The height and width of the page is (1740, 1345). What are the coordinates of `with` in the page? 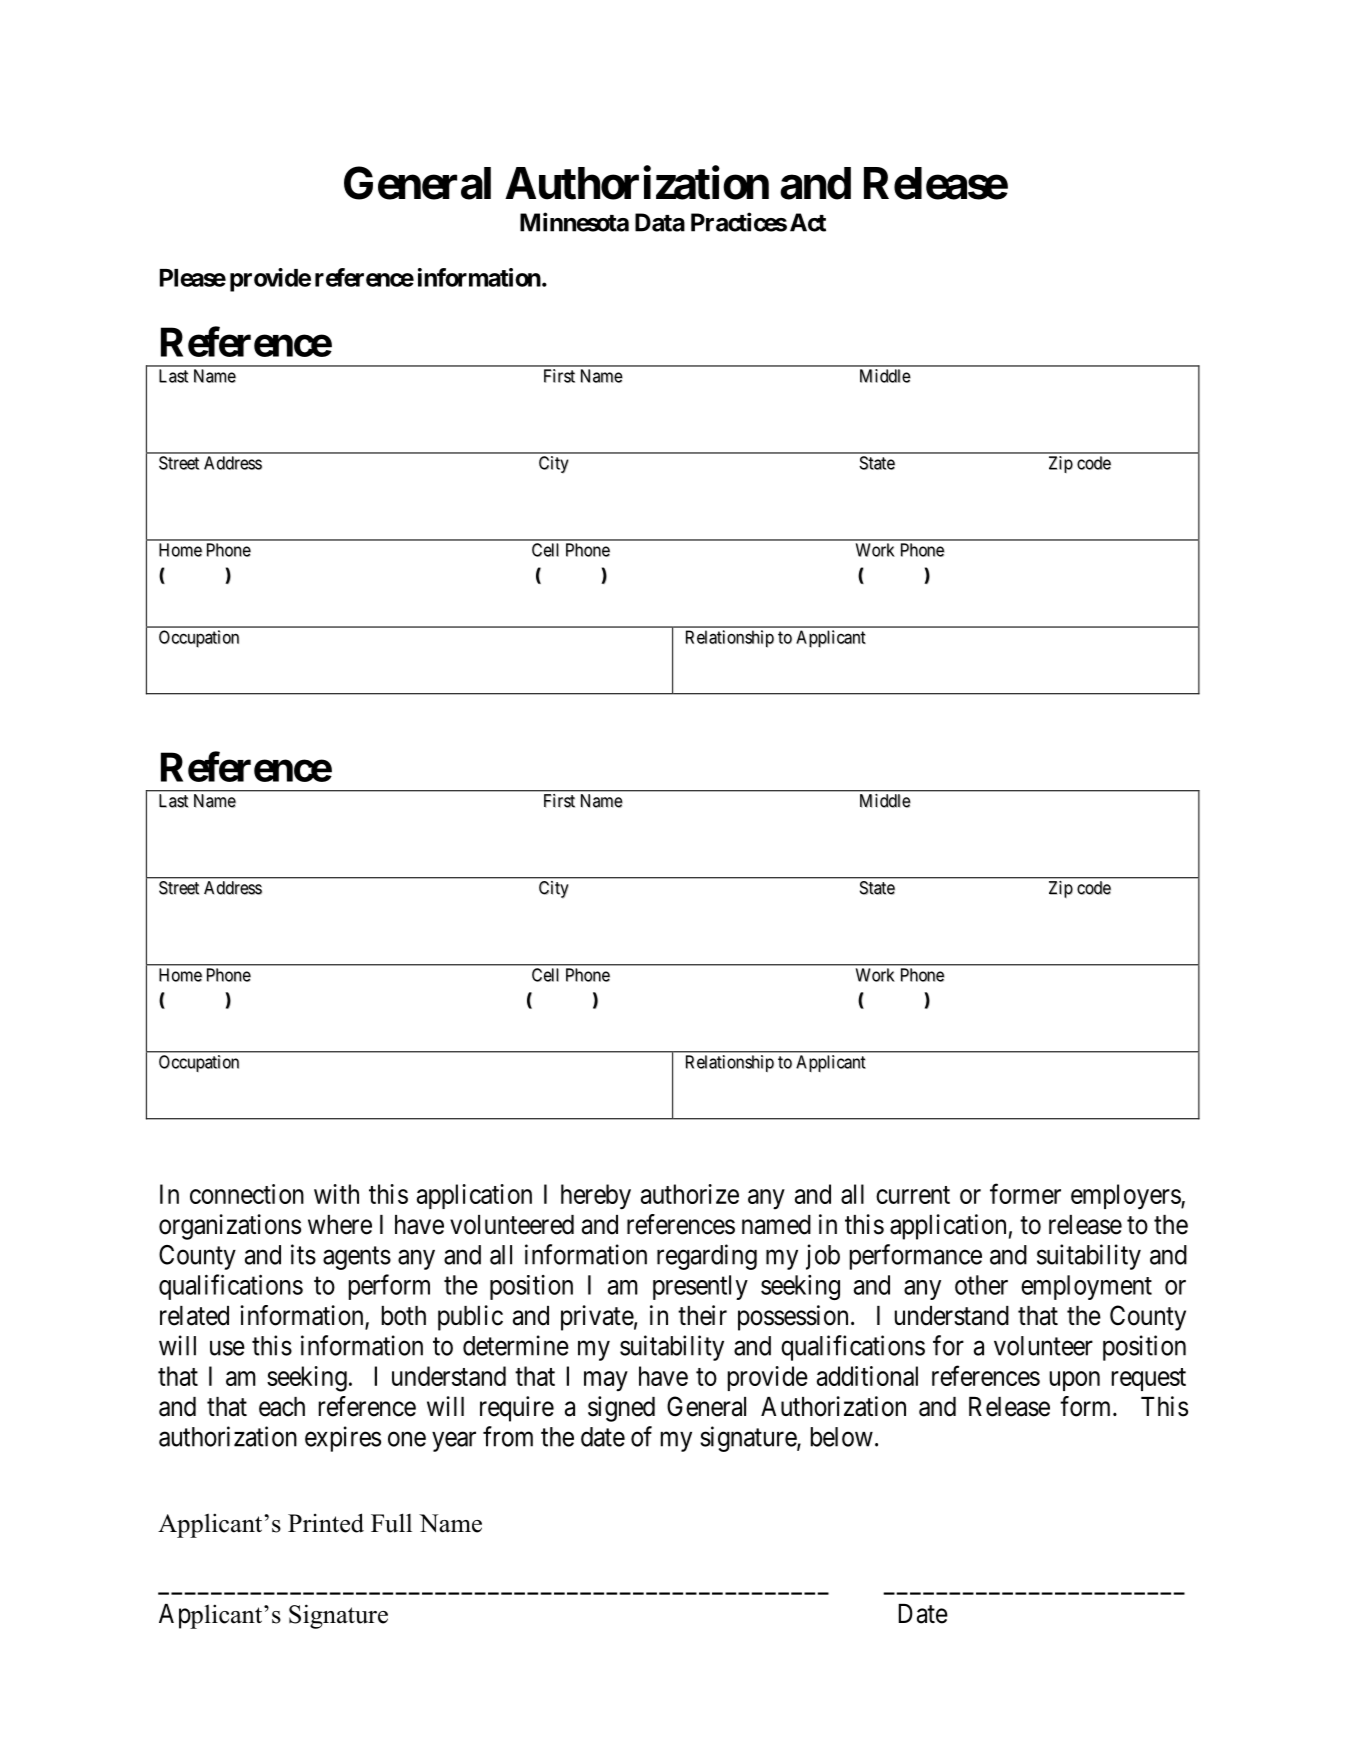 It's located at (336, 1194).
